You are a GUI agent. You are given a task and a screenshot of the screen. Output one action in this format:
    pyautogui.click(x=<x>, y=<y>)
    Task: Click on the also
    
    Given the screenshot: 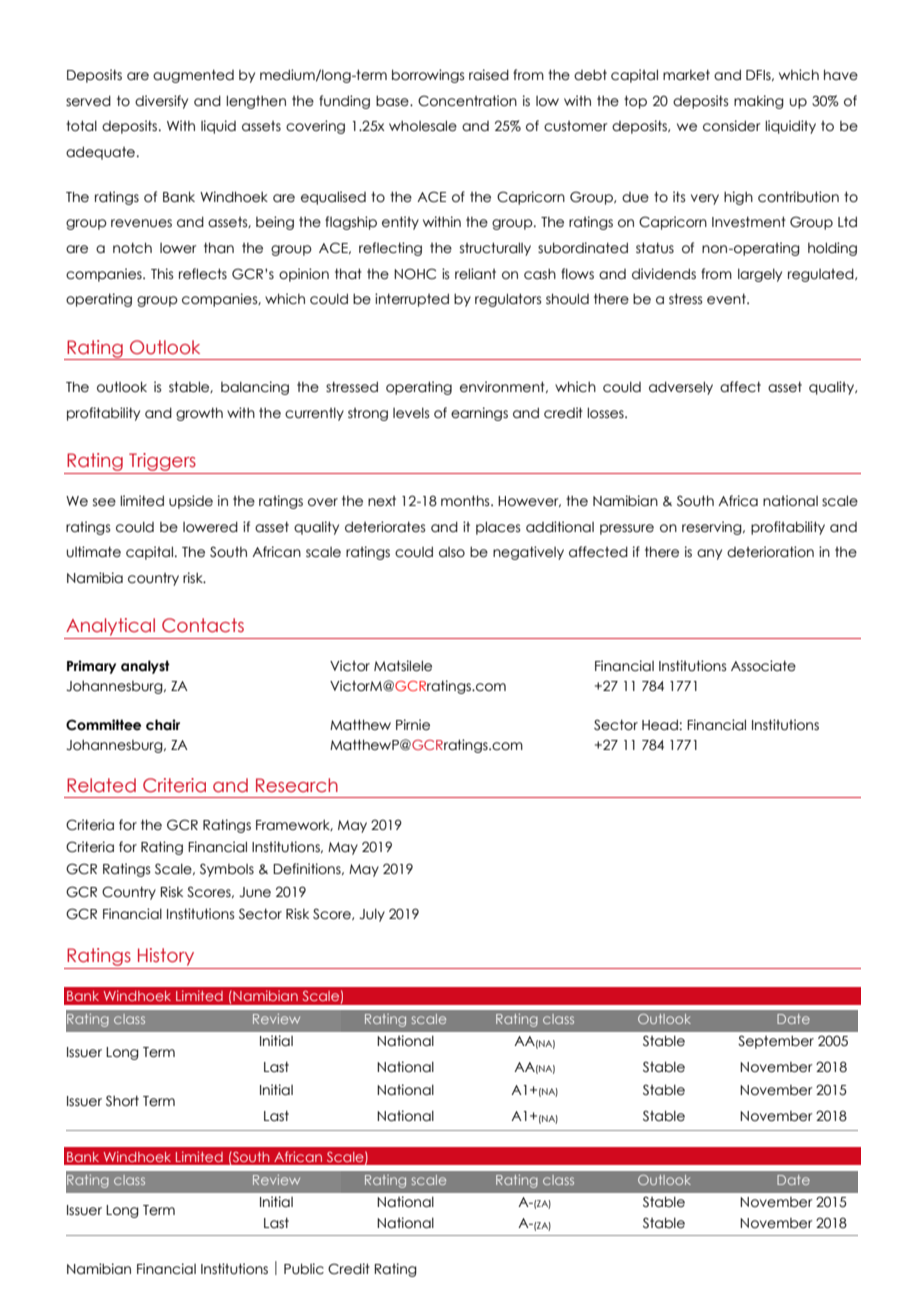 What is the action you would take?
    pyautogui.click(x=452, y=552)
